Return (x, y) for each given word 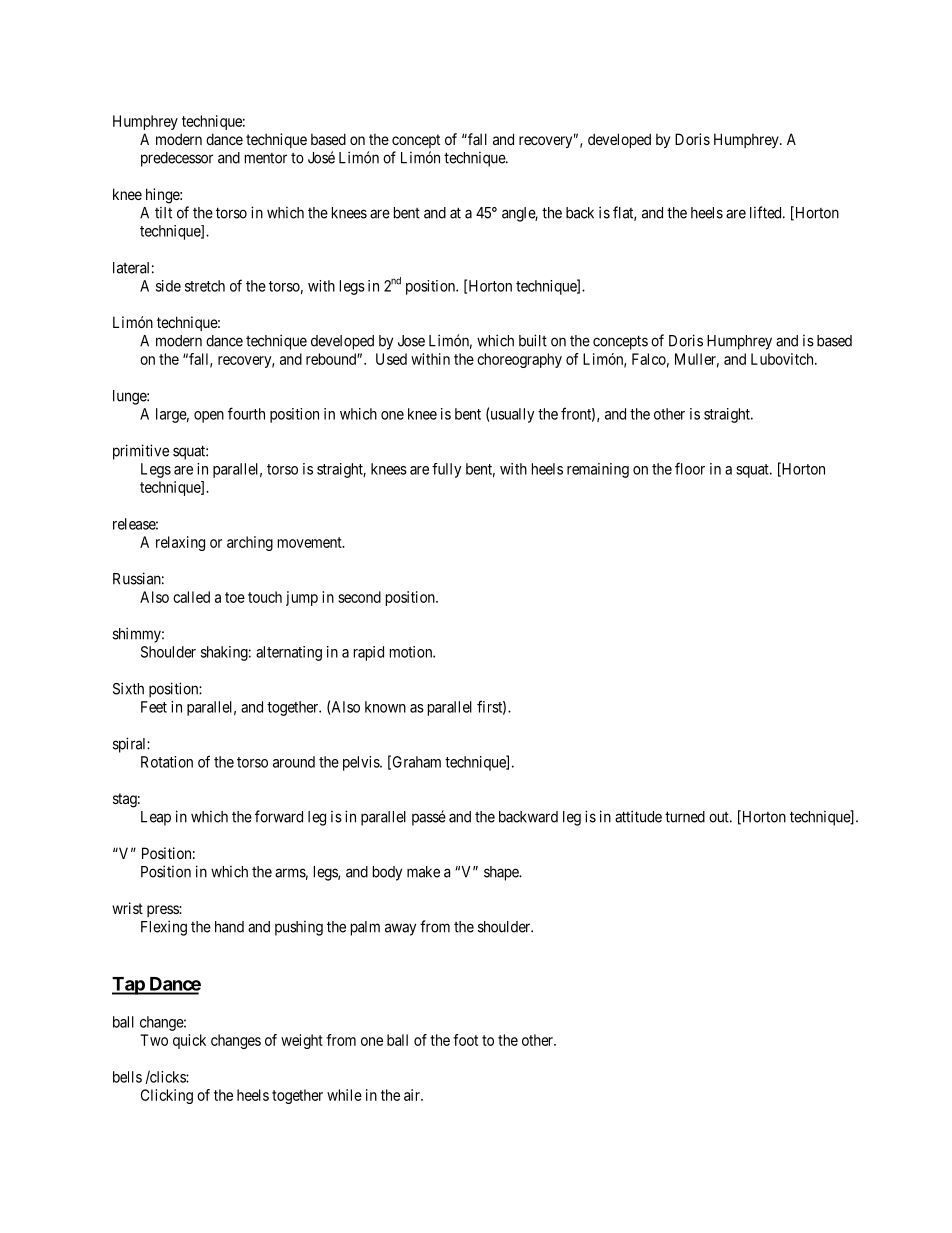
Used (391, 359)
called (191, 597)
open (209, 417)
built (533, 340)
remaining (598, 470)
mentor (266, 158)
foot (465, 1040)
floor (690, 468)
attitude (638, 816)
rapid (369, 653)
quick (189, 1041)
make (423, 872)
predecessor (177, 159)
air (413, 1095)
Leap (156, 818)
